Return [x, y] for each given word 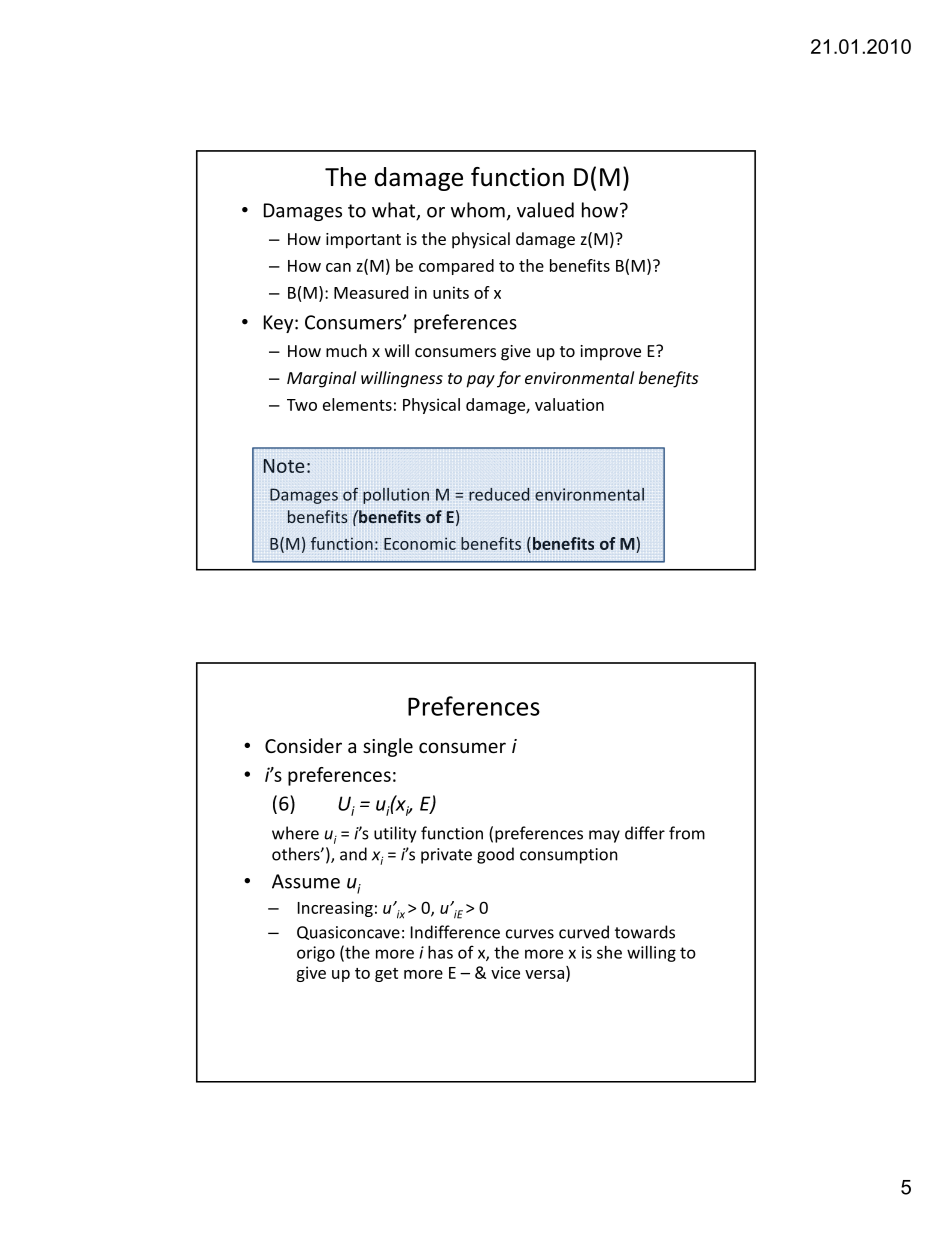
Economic [420, 543]
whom [478, 210]
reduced [499, 494]
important [363, 241]
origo [316, 954]
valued [545, 210]
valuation [569, 404]
